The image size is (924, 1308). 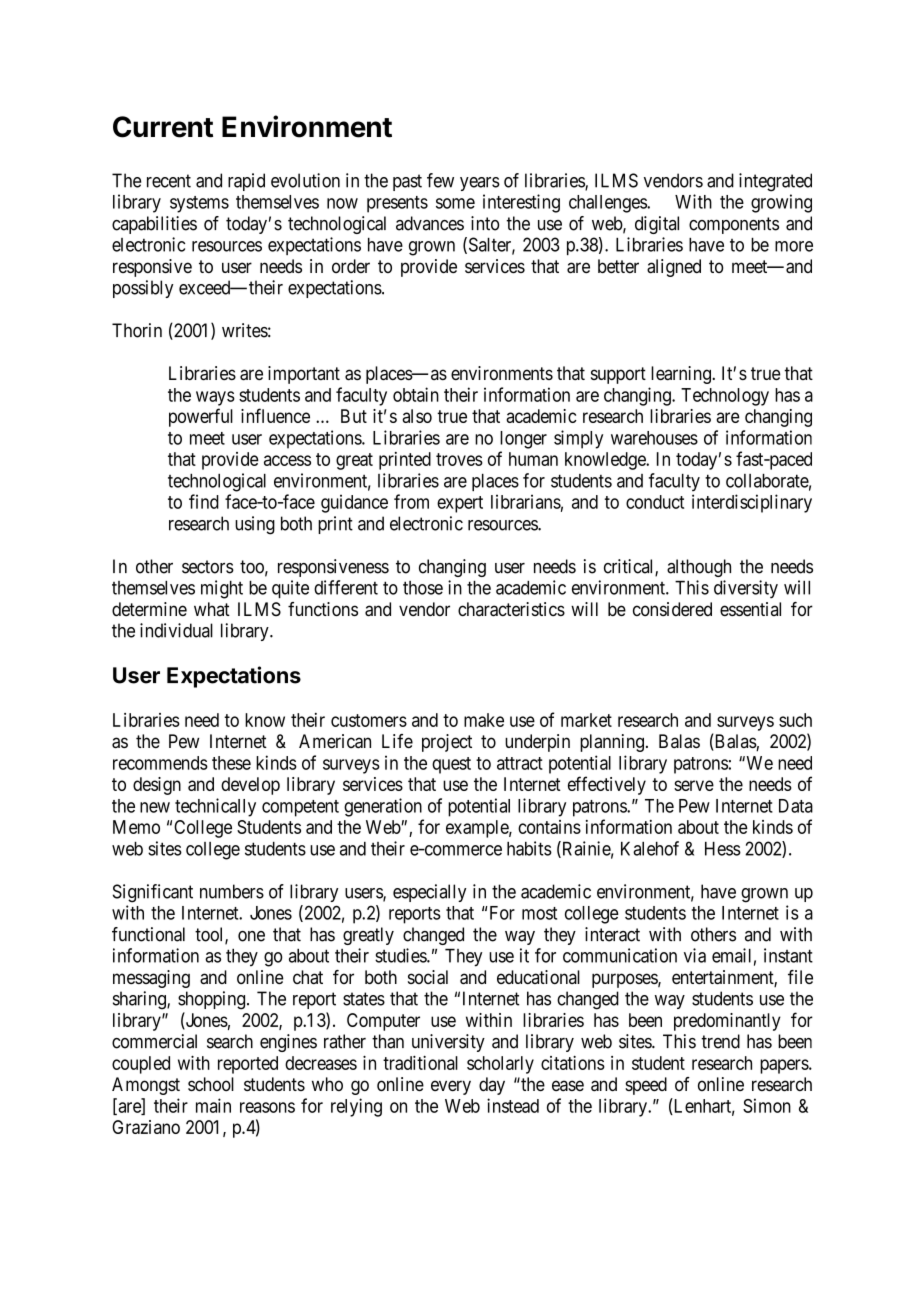 I want to click on quest, so click(x=451, y=765).
